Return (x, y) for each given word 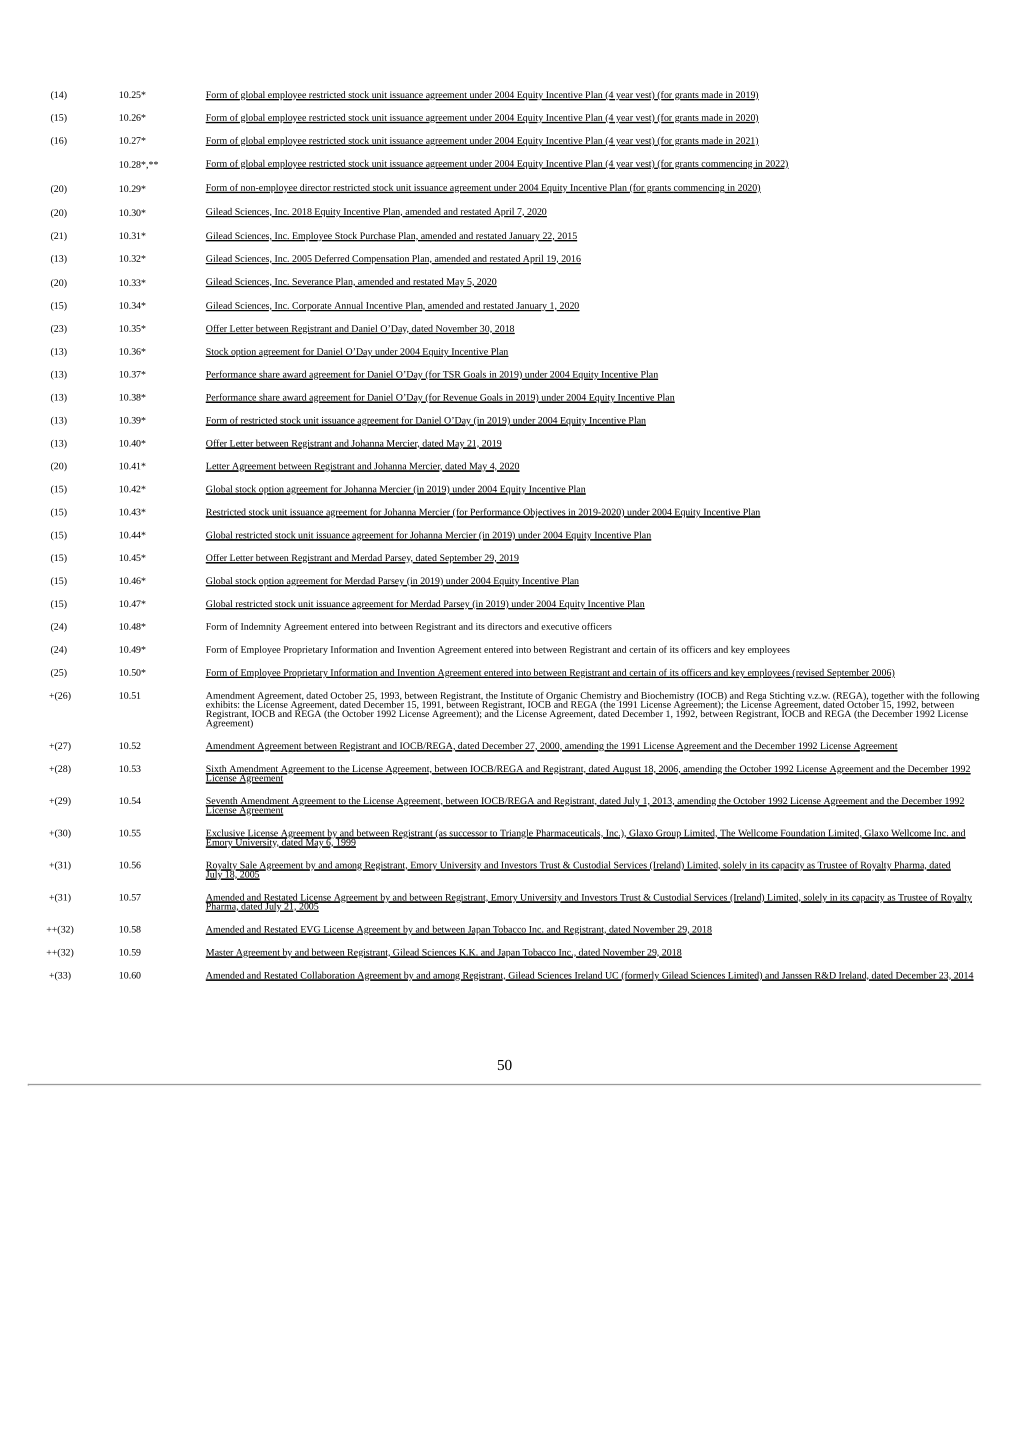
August (627, 770)
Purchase (377, 236)
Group (668, 834)
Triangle (516, 834)
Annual (348, 306)
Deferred (332, 259)
